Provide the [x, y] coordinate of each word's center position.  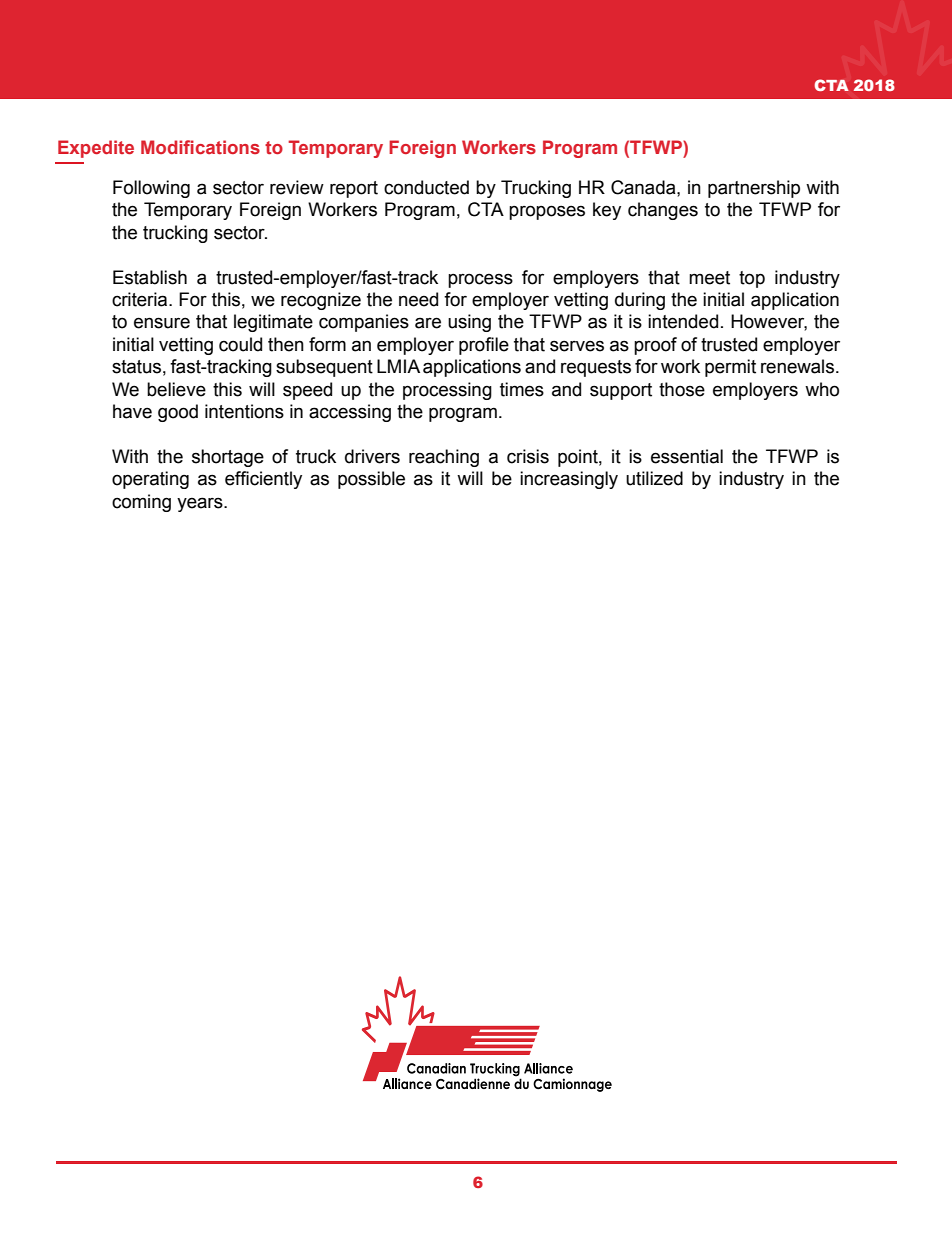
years [201, 504]
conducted [426, 187]
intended [683, 321]
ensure [162, 323]
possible [371, 480]
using [469, 323]
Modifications [200, 147]
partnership [754, 189]
